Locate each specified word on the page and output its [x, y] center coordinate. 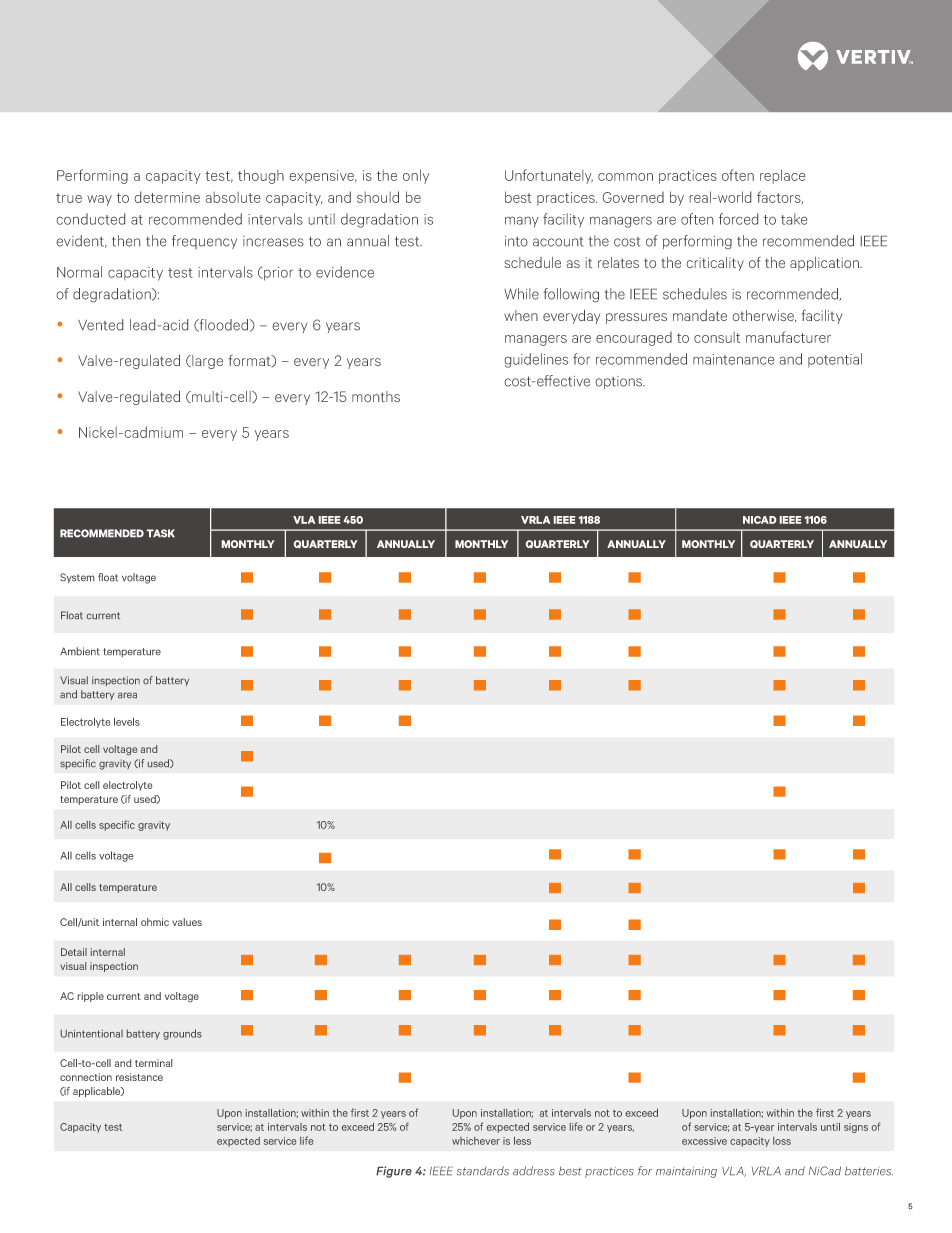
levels [127, 722]
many [522, 222]
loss [782, 1141]
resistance [139, 1077]
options [620, 382]
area [127, 695]
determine [167, 197]
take [794, 219]
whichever [476, 1141]
